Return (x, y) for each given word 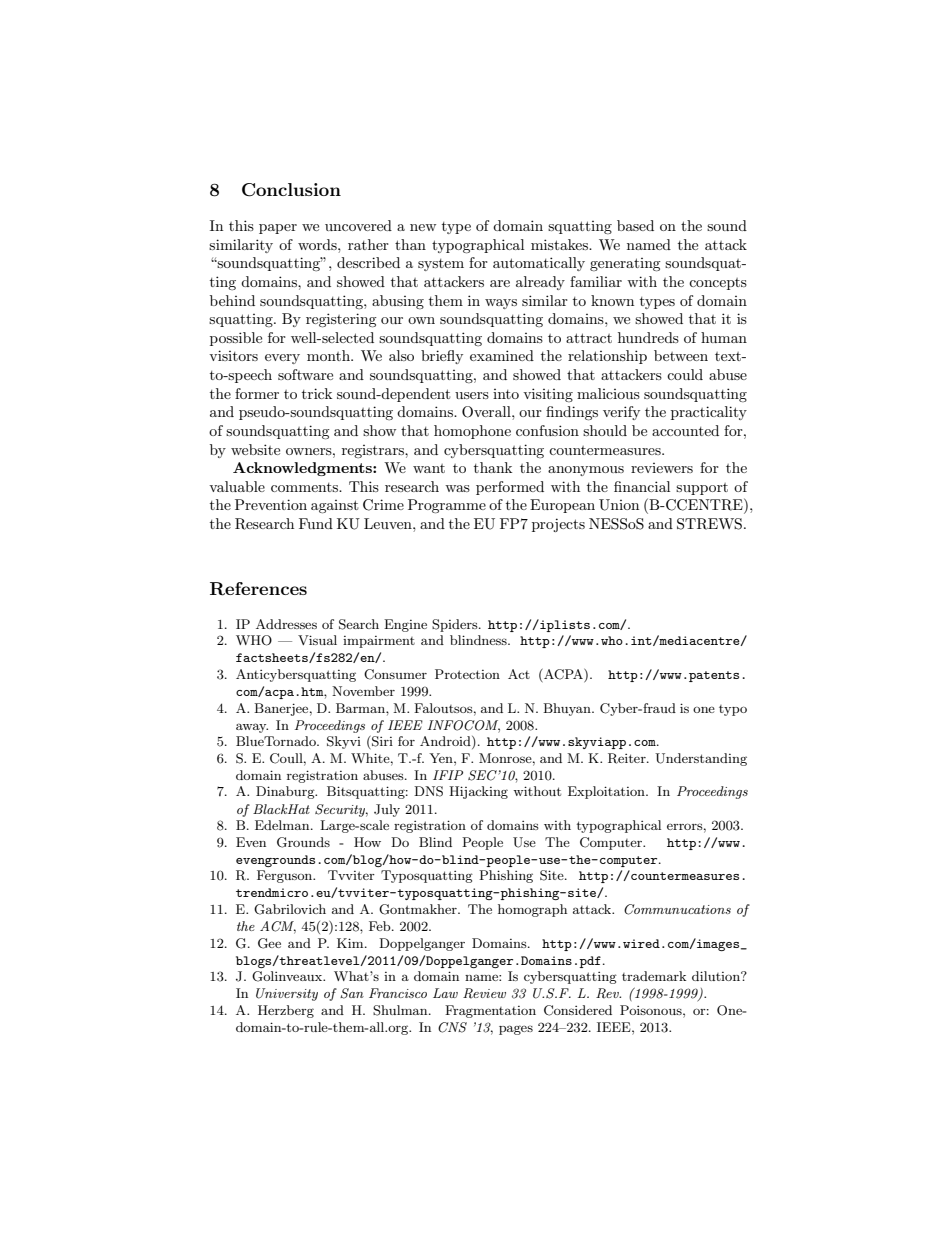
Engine (405, 625)
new (423, 227)
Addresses (286, 624)
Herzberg (286, 1011)
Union (619, 505)
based (635, 225)
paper (278, 229)
